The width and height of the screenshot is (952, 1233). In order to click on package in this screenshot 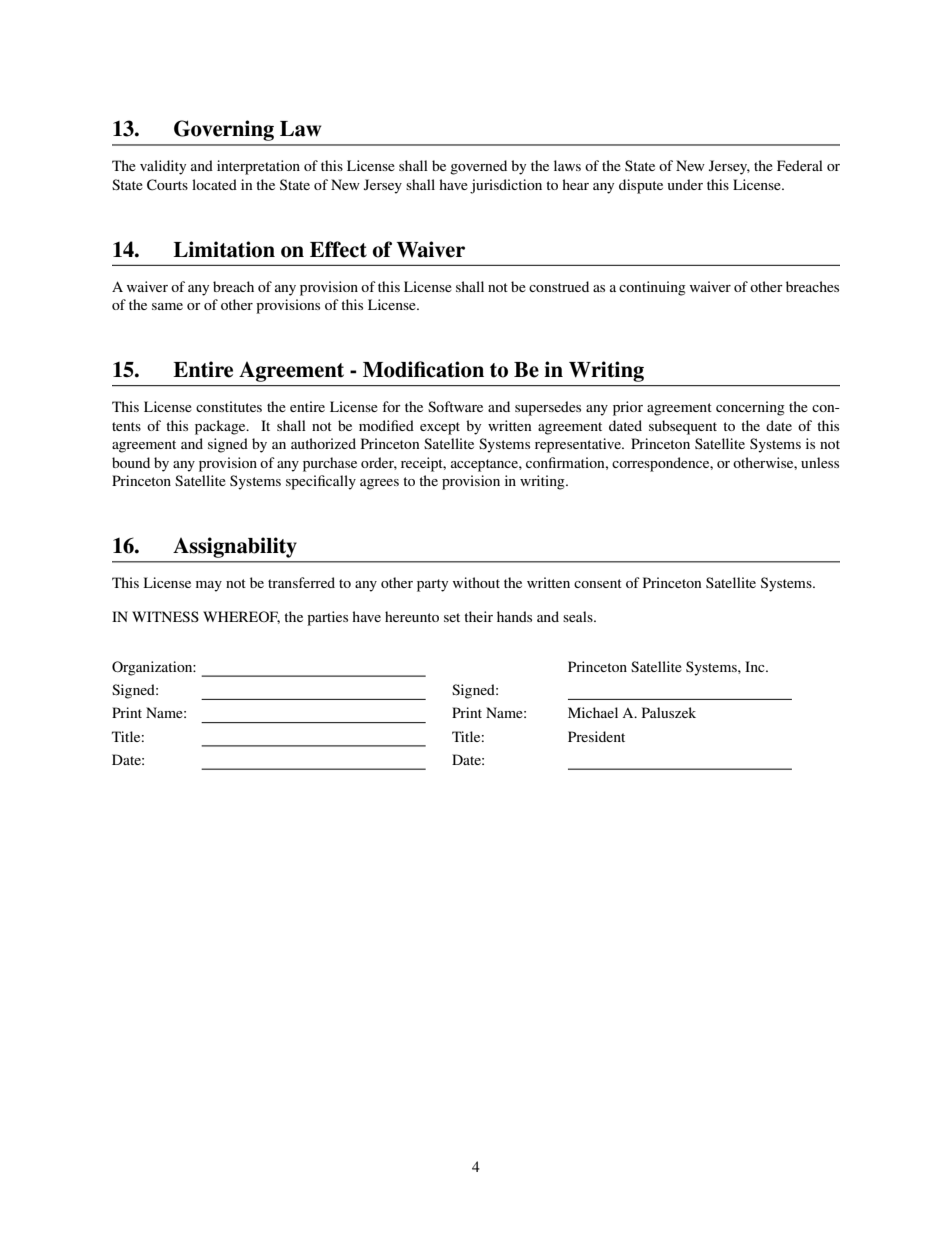, I will do `click(221, 427)`.
